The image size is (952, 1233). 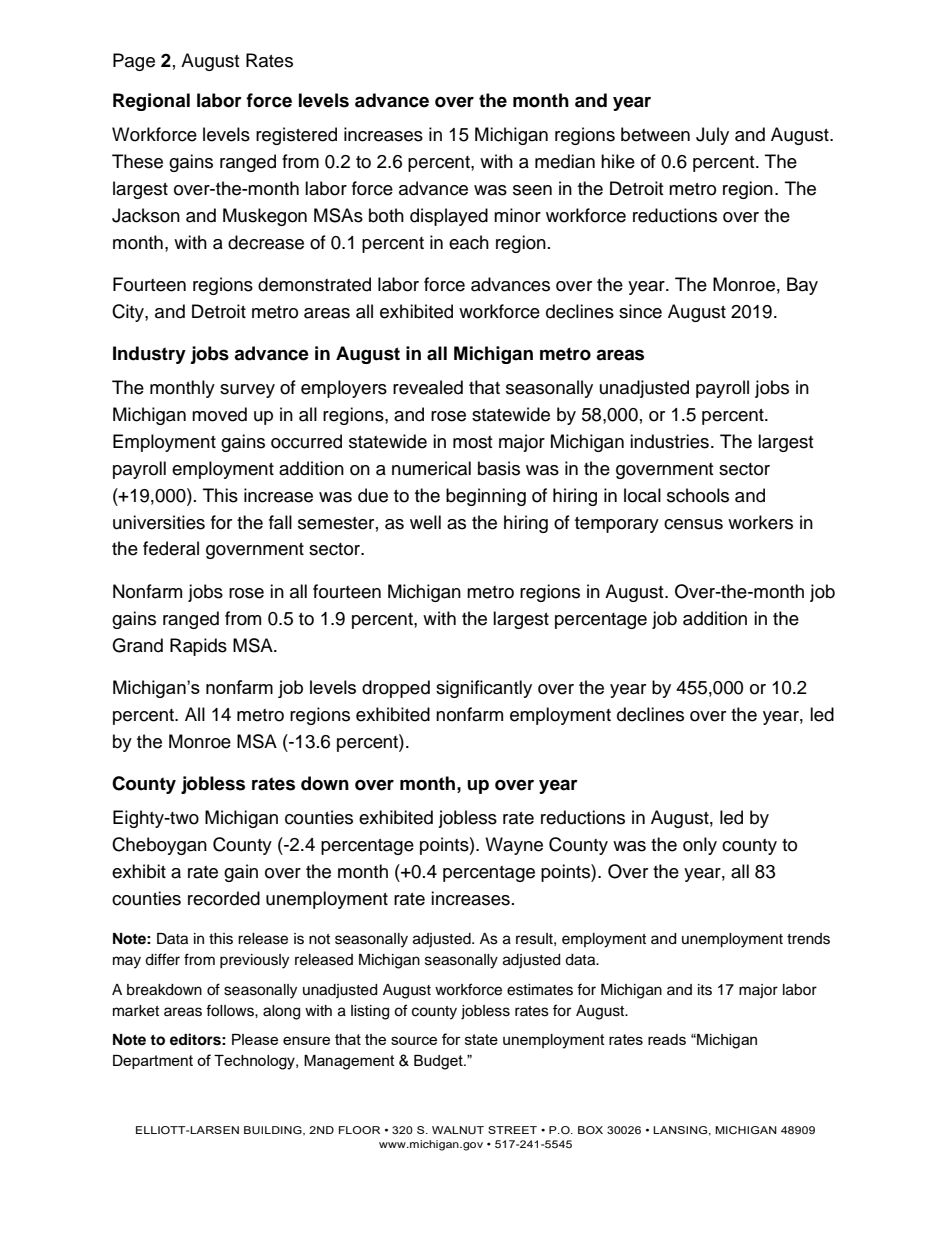 What do you see at coordinates (198, 647) in the screenshot?
I see `Rapids` at bounding box center [198, 647].
